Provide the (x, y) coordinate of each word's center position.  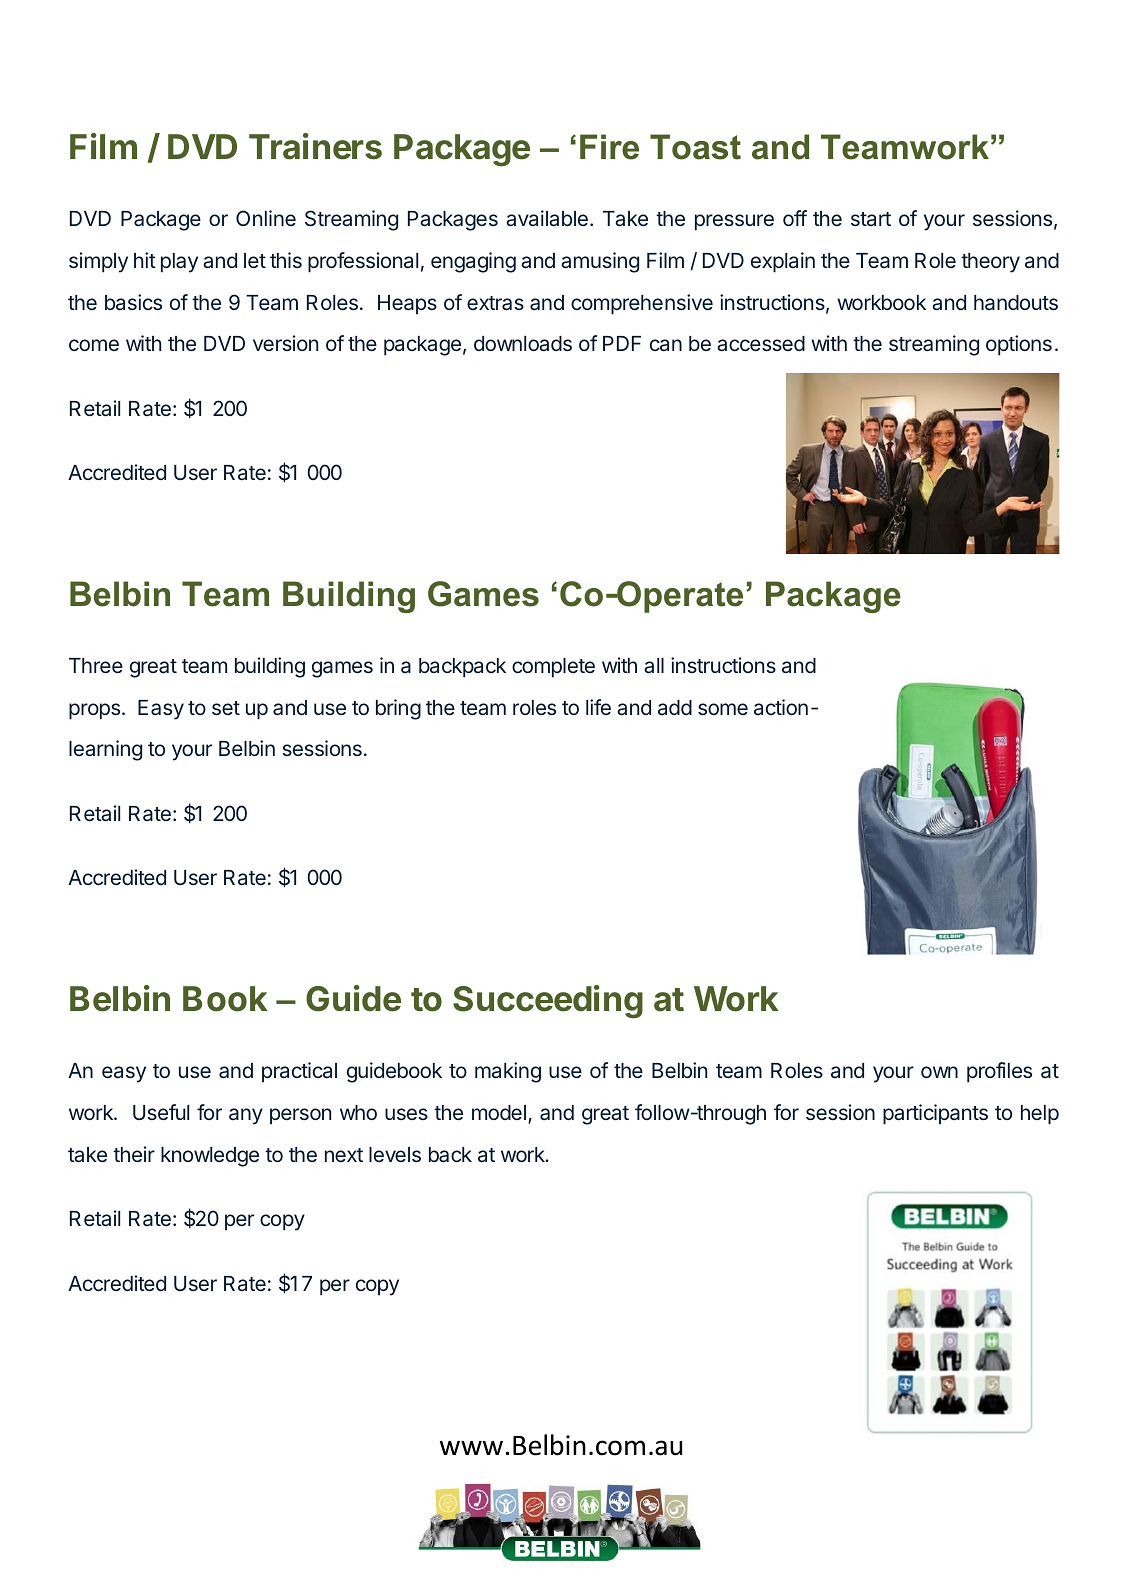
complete (553, 668)
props (94, 711)
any (246, 1116)
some (723, 709)
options (1019, 345)
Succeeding (548, 1002)
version (285, 343)
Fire (609, 147)
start (871, 219)
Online (266, 218)
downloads (523, 344)
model (499, 1112)
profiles (999, 1072)
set (226, 708)
